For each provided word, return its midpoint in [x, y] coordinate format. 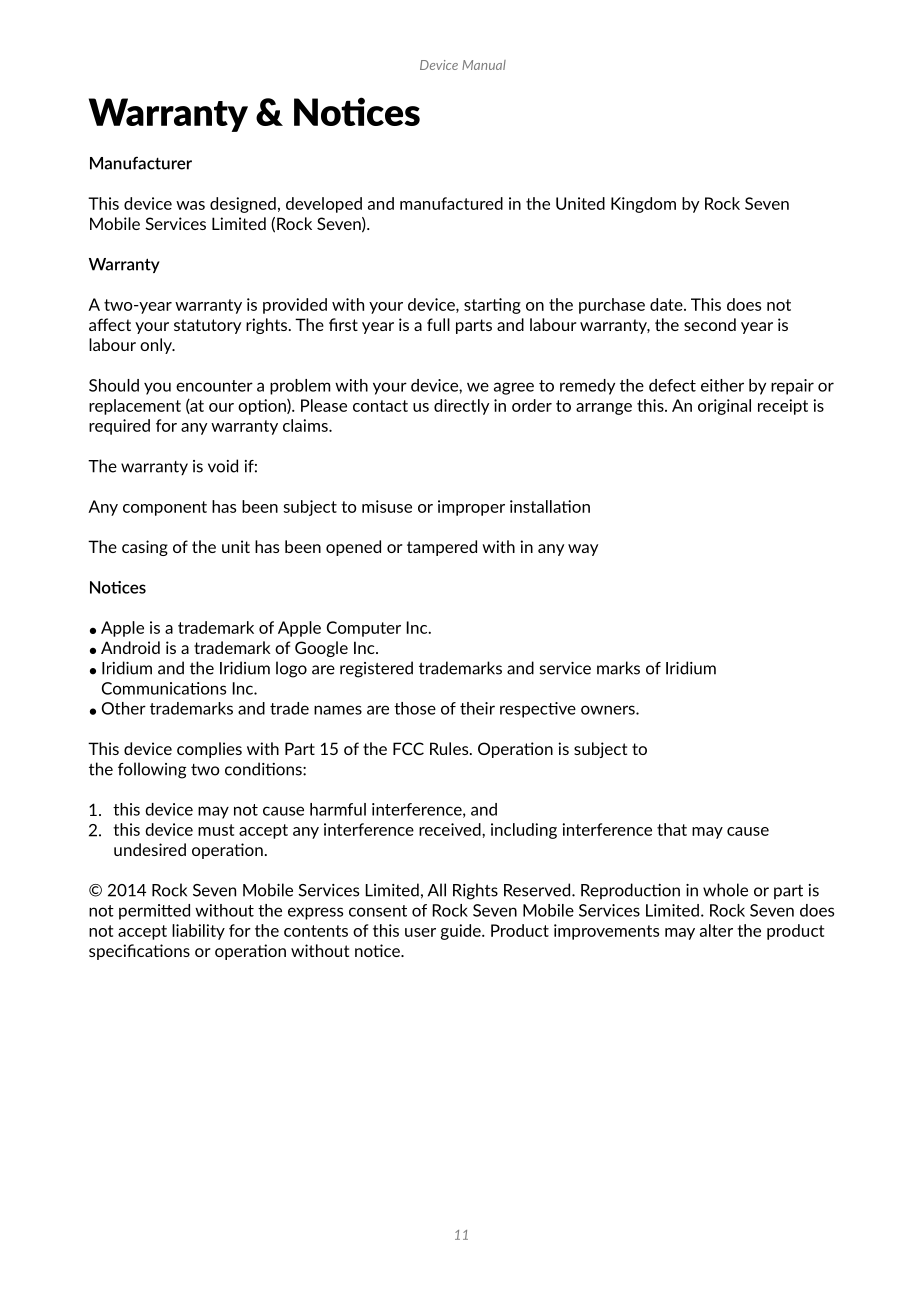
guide [462, 932]
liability [198, 932]
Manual [484, 65]
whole [725, 890]
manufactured [451, 203]
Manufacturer [141, 163]
